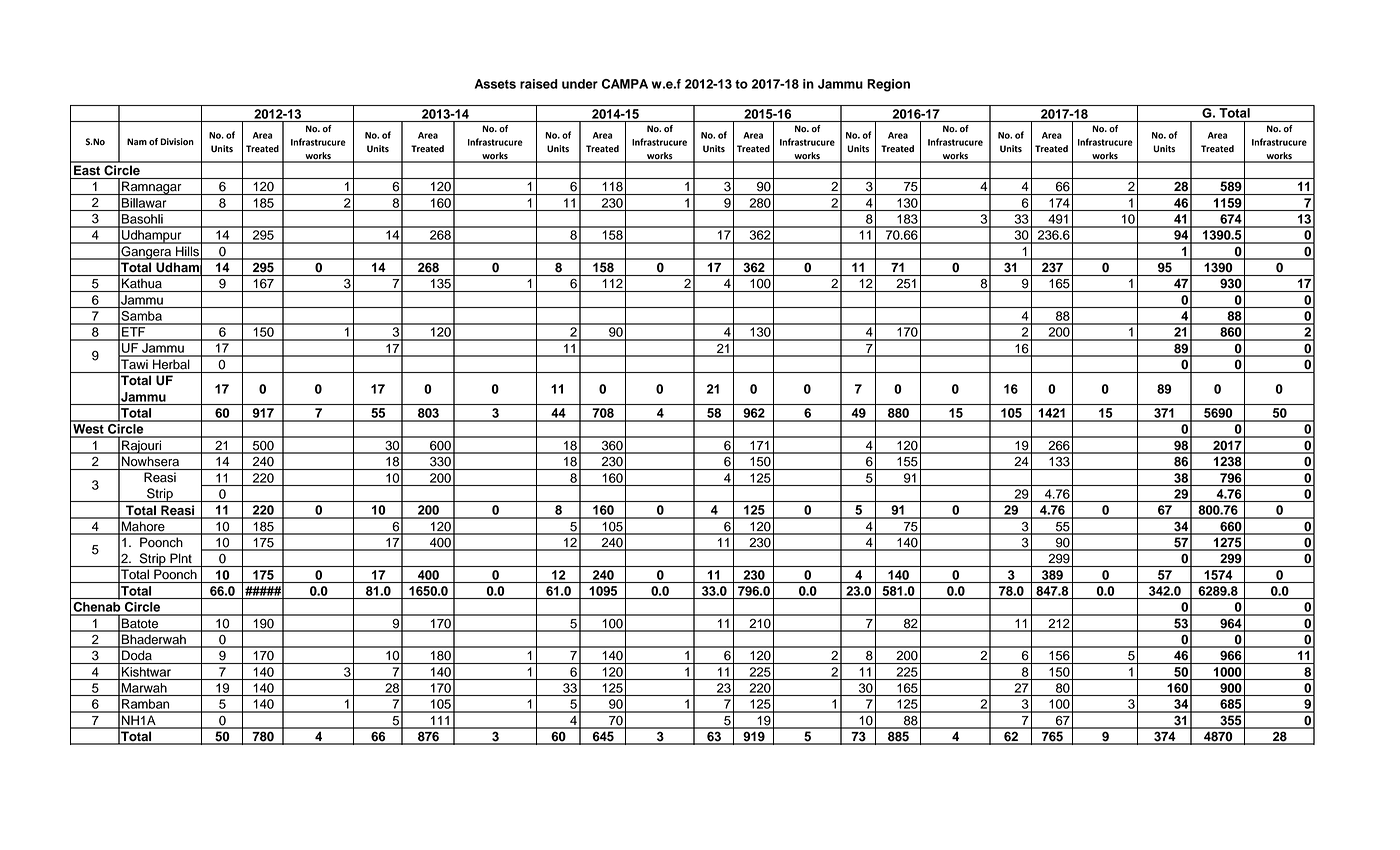 Image resolution: width=1400 pixels, height=850 pixels. I want to click on raised, so click(539, 84).
